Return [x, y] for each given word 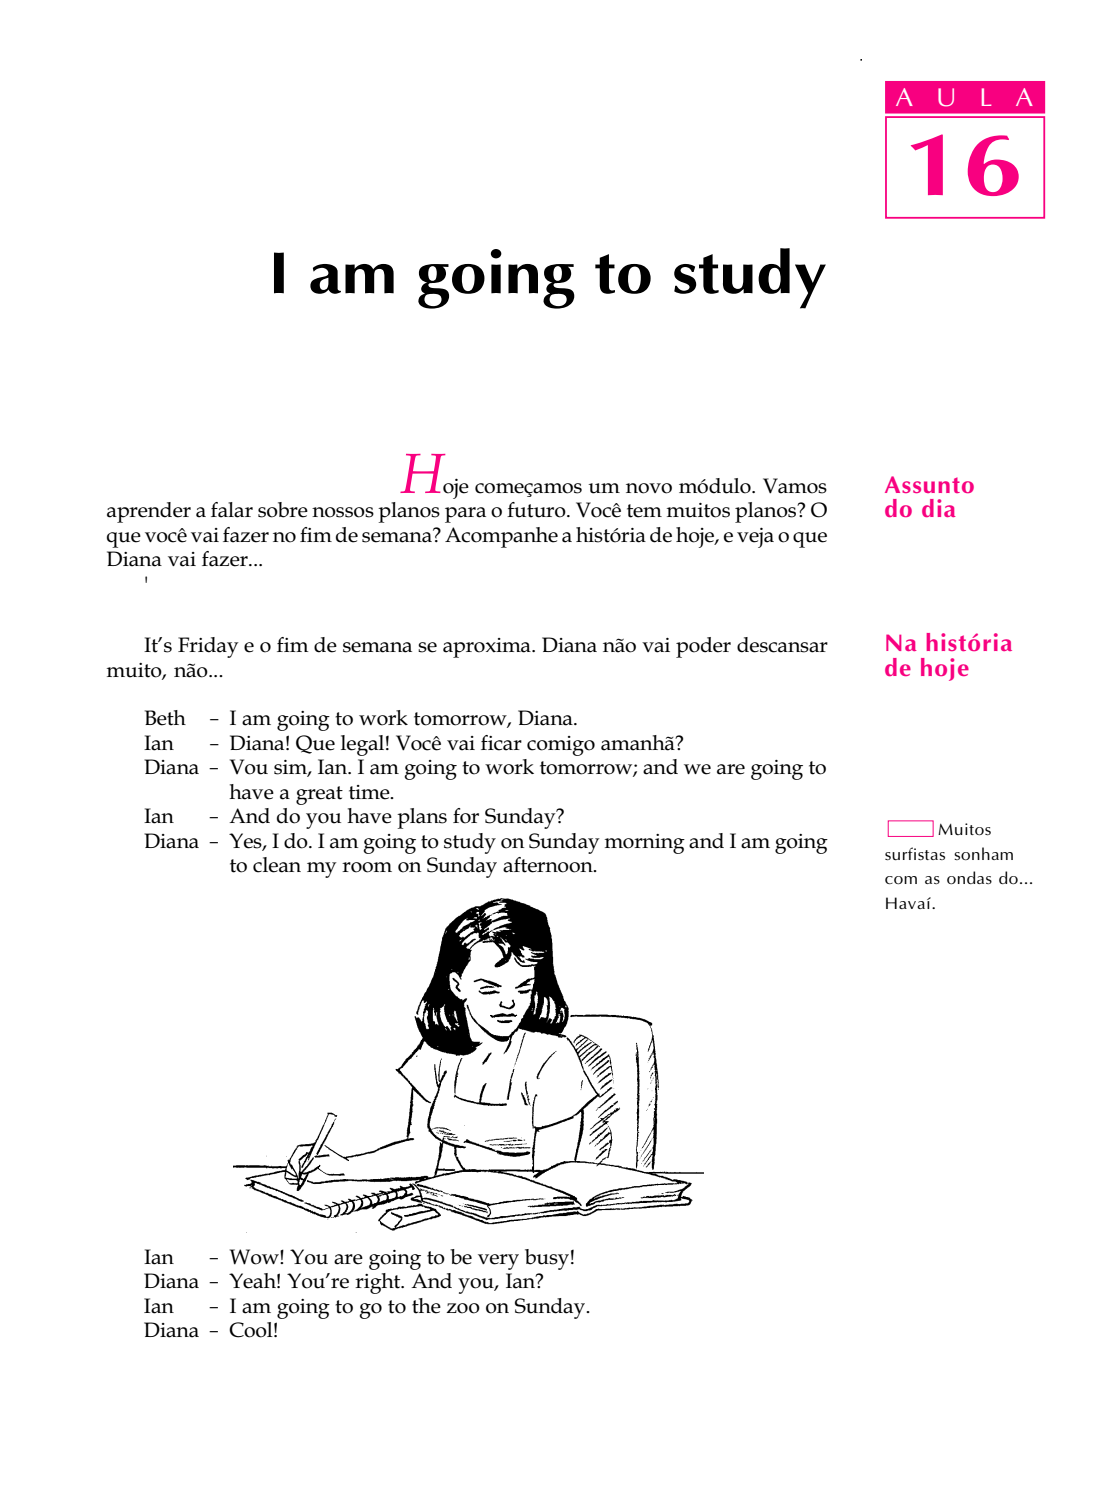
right [379, 1283]
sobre [283, 510]
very [498, 1262]
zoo [463, 1308]
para [465, 515]
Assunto [929, 484]
